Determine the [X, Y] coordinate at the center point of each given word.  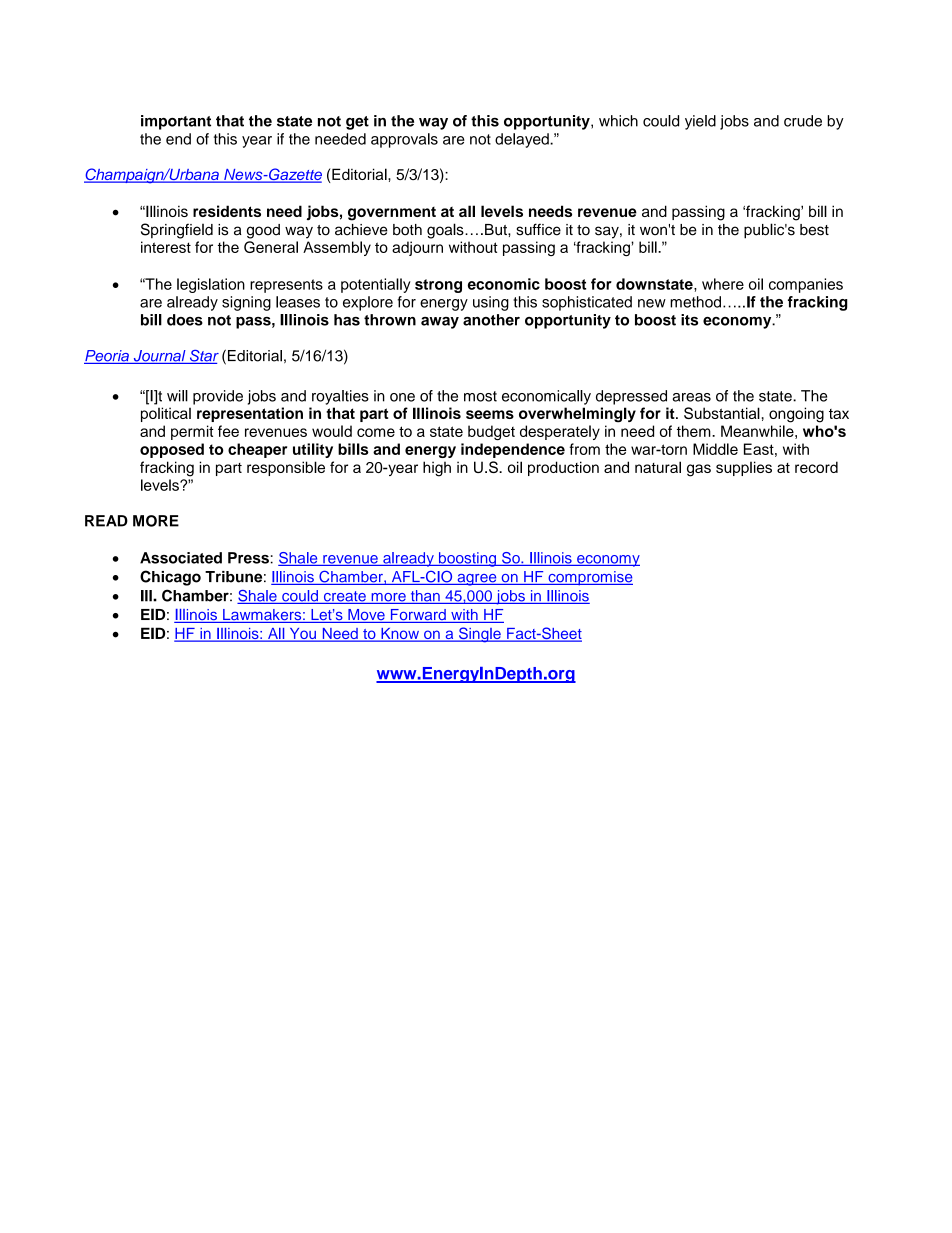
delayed [523, 140]
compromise [589, 578]
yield [700, 122]
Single [480, 635]
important [176, 122]
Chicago [170, 578]
